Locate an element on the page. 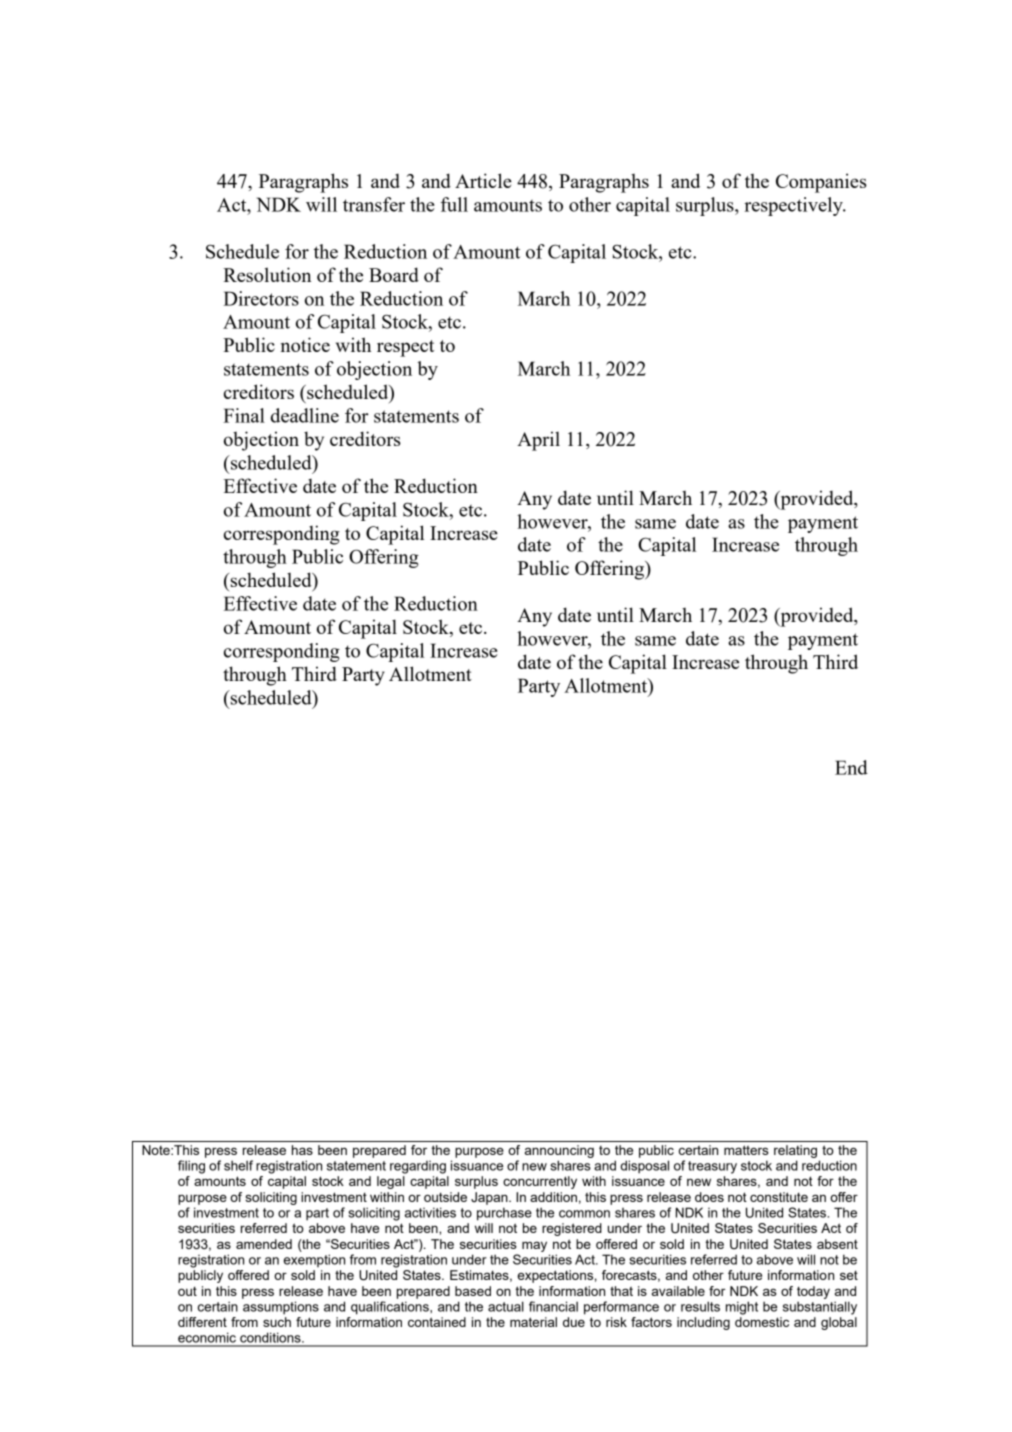 This page has height=1432, width=1012. Companies is located at coordinates (821, 183).
